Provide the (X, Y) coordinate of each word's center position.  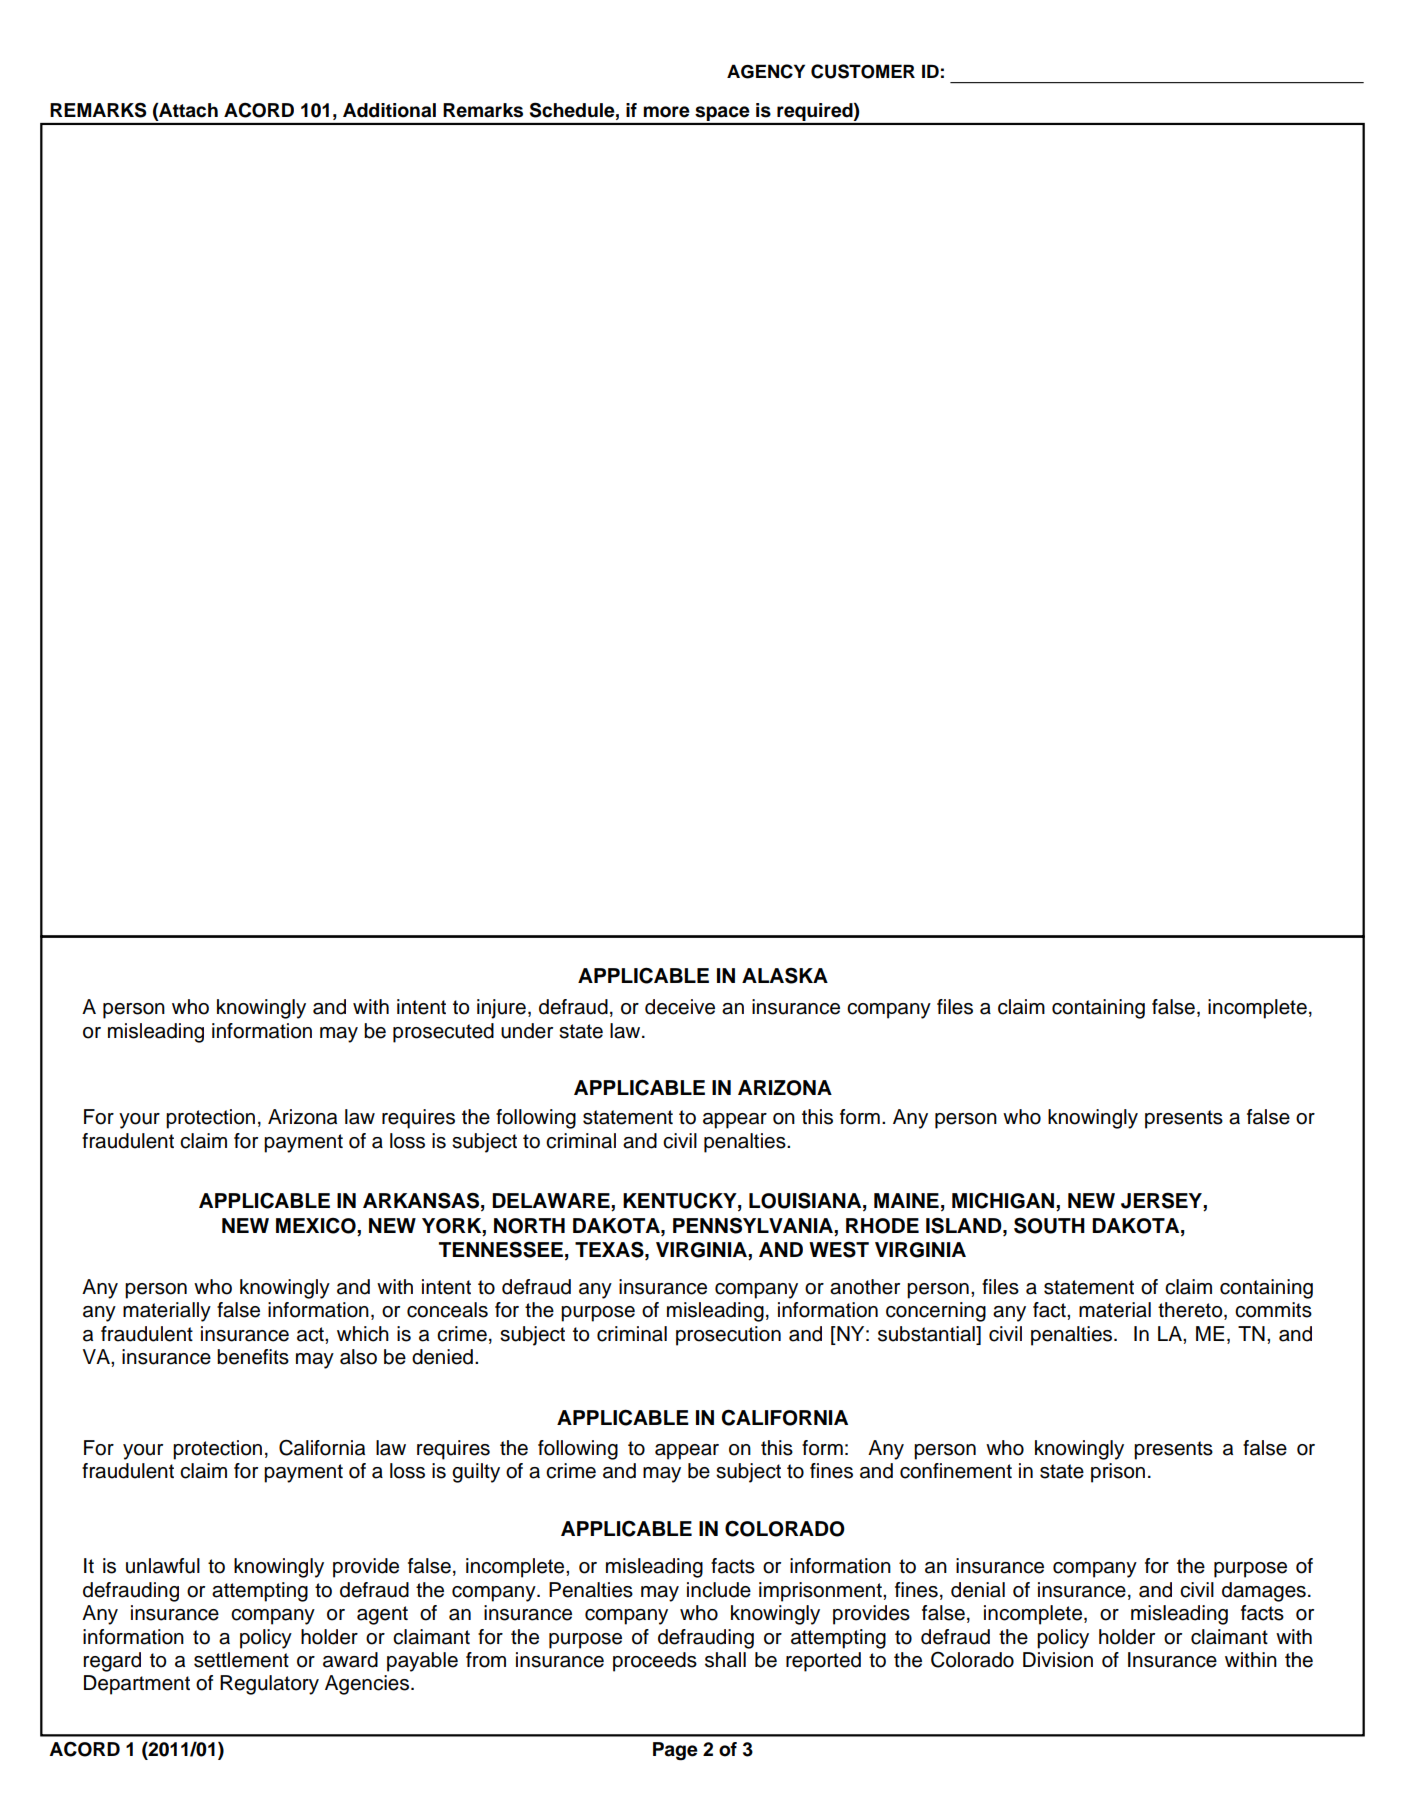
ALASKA (785, 975)
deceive (680, 1007)
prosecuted (443, 1033)
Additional (389, 110)
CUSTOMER (863, 71)
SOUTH (1049, 1225)
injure (501, 1009)
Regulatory (269, 1685)
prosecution (728, 1336)
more (666, 112)
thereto (1191, 1311)
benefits (253, 1357)
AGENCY (766, 71)
